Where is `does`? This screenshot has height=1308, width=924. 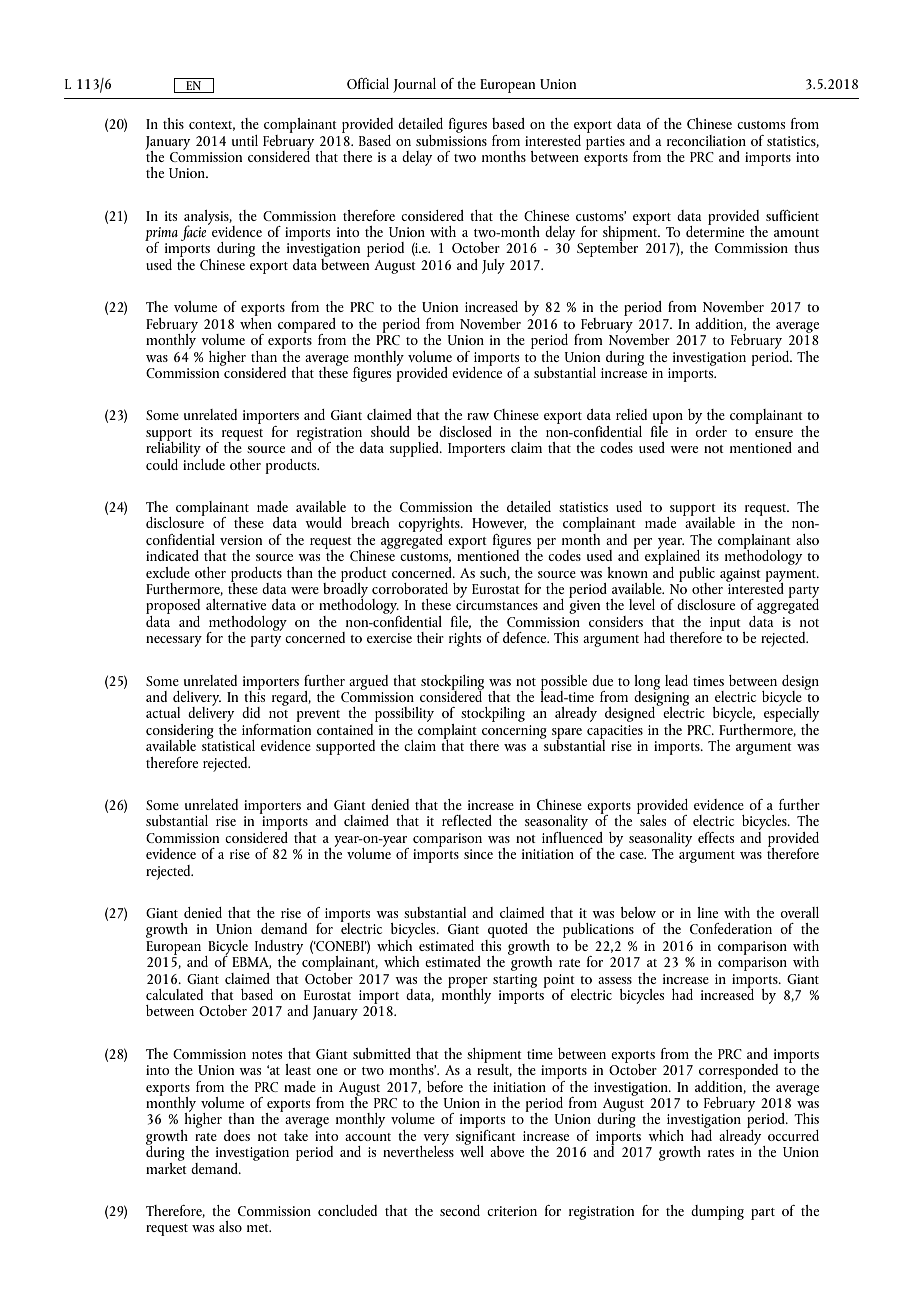 does is located at coordinates (237, 1135).
